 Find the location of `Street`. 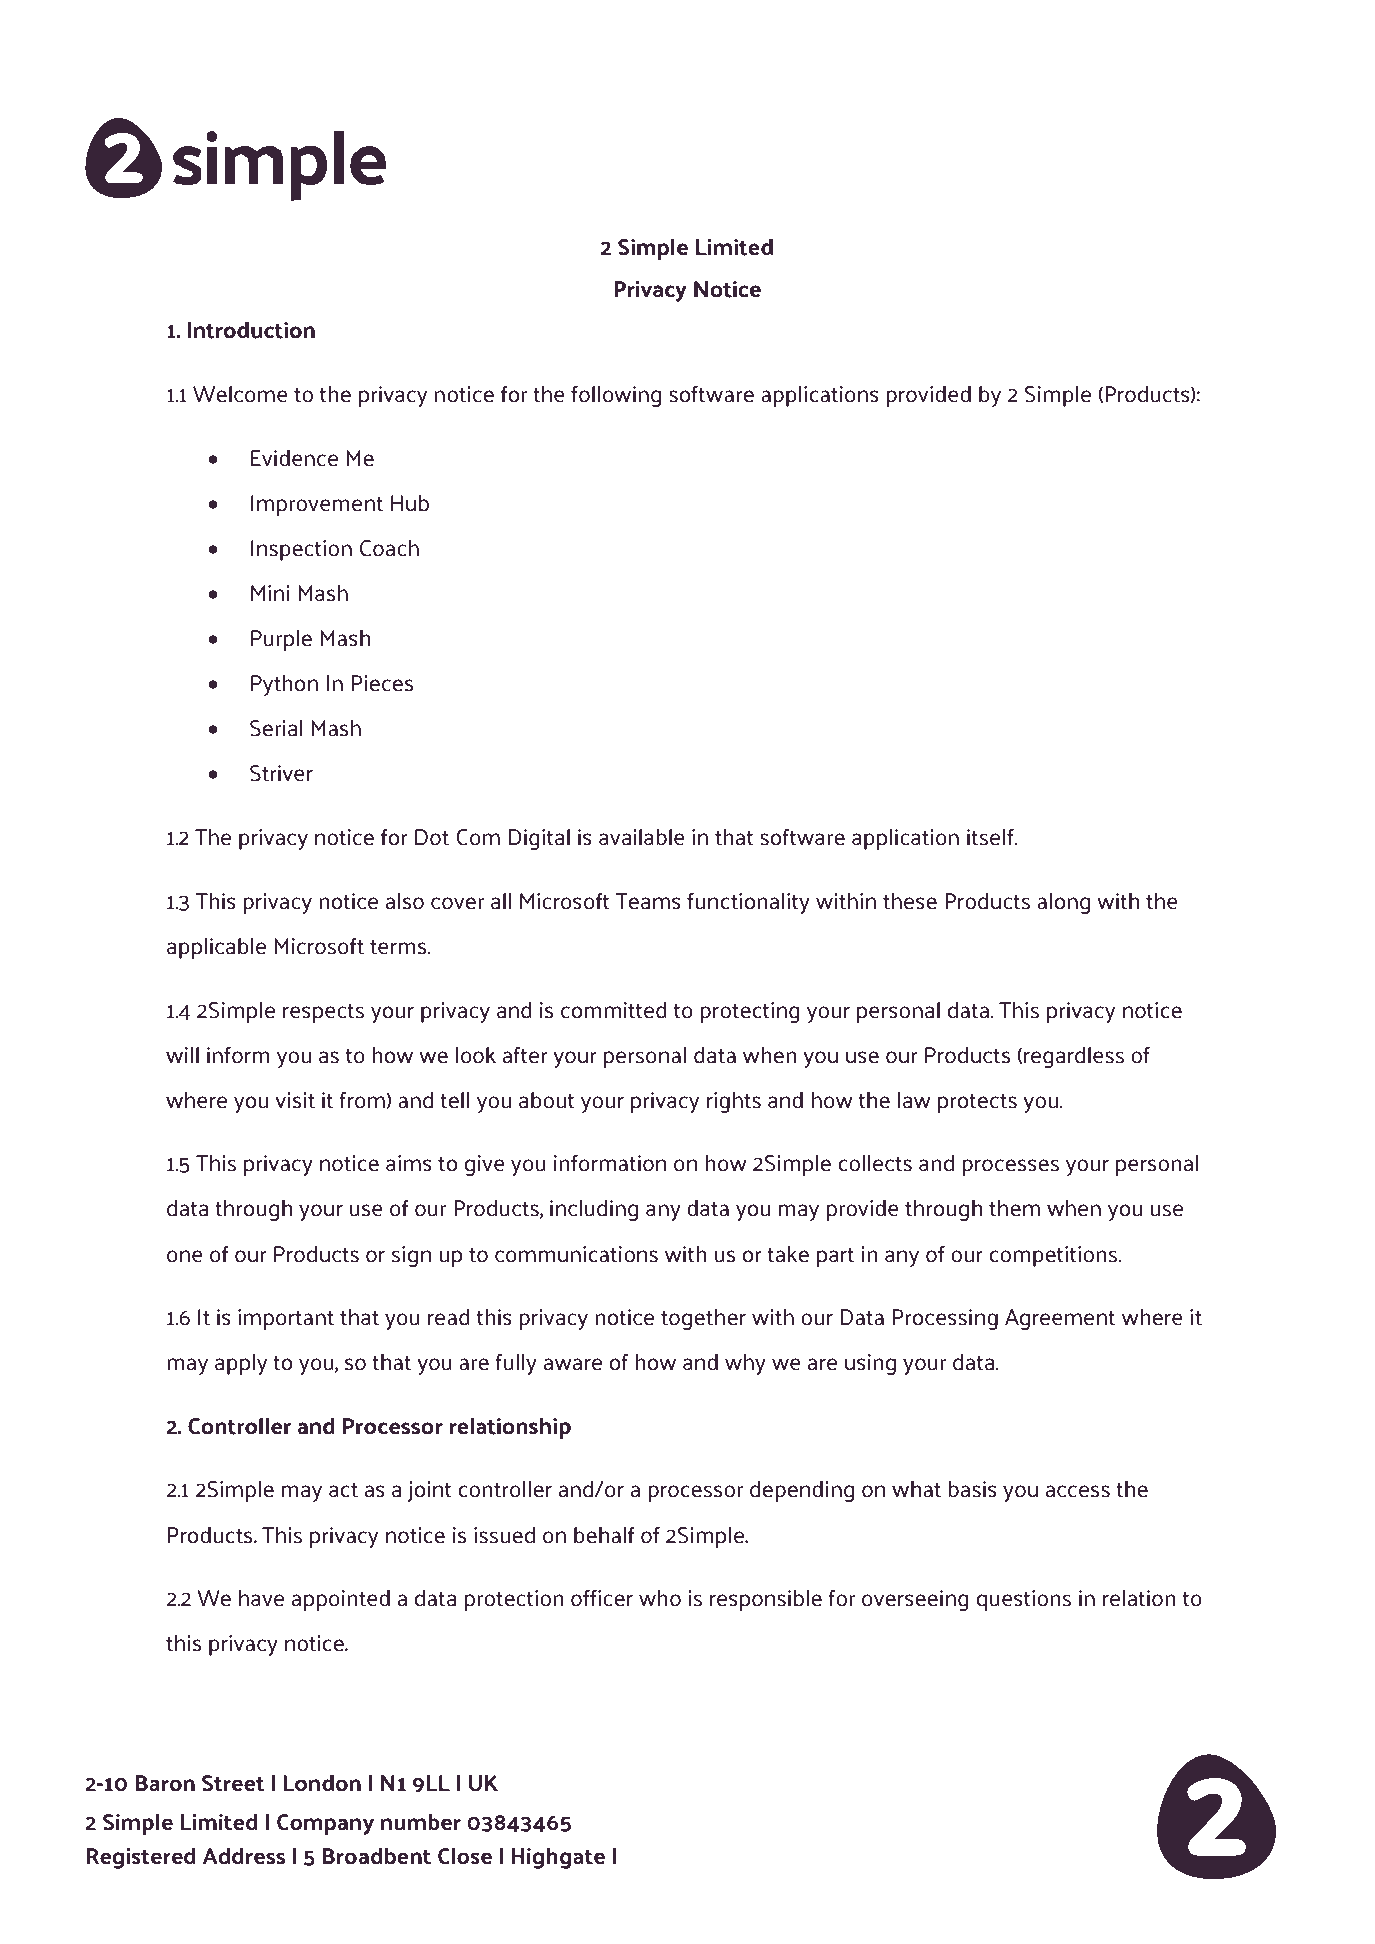

Street is located at coordinates (233, 1783).
